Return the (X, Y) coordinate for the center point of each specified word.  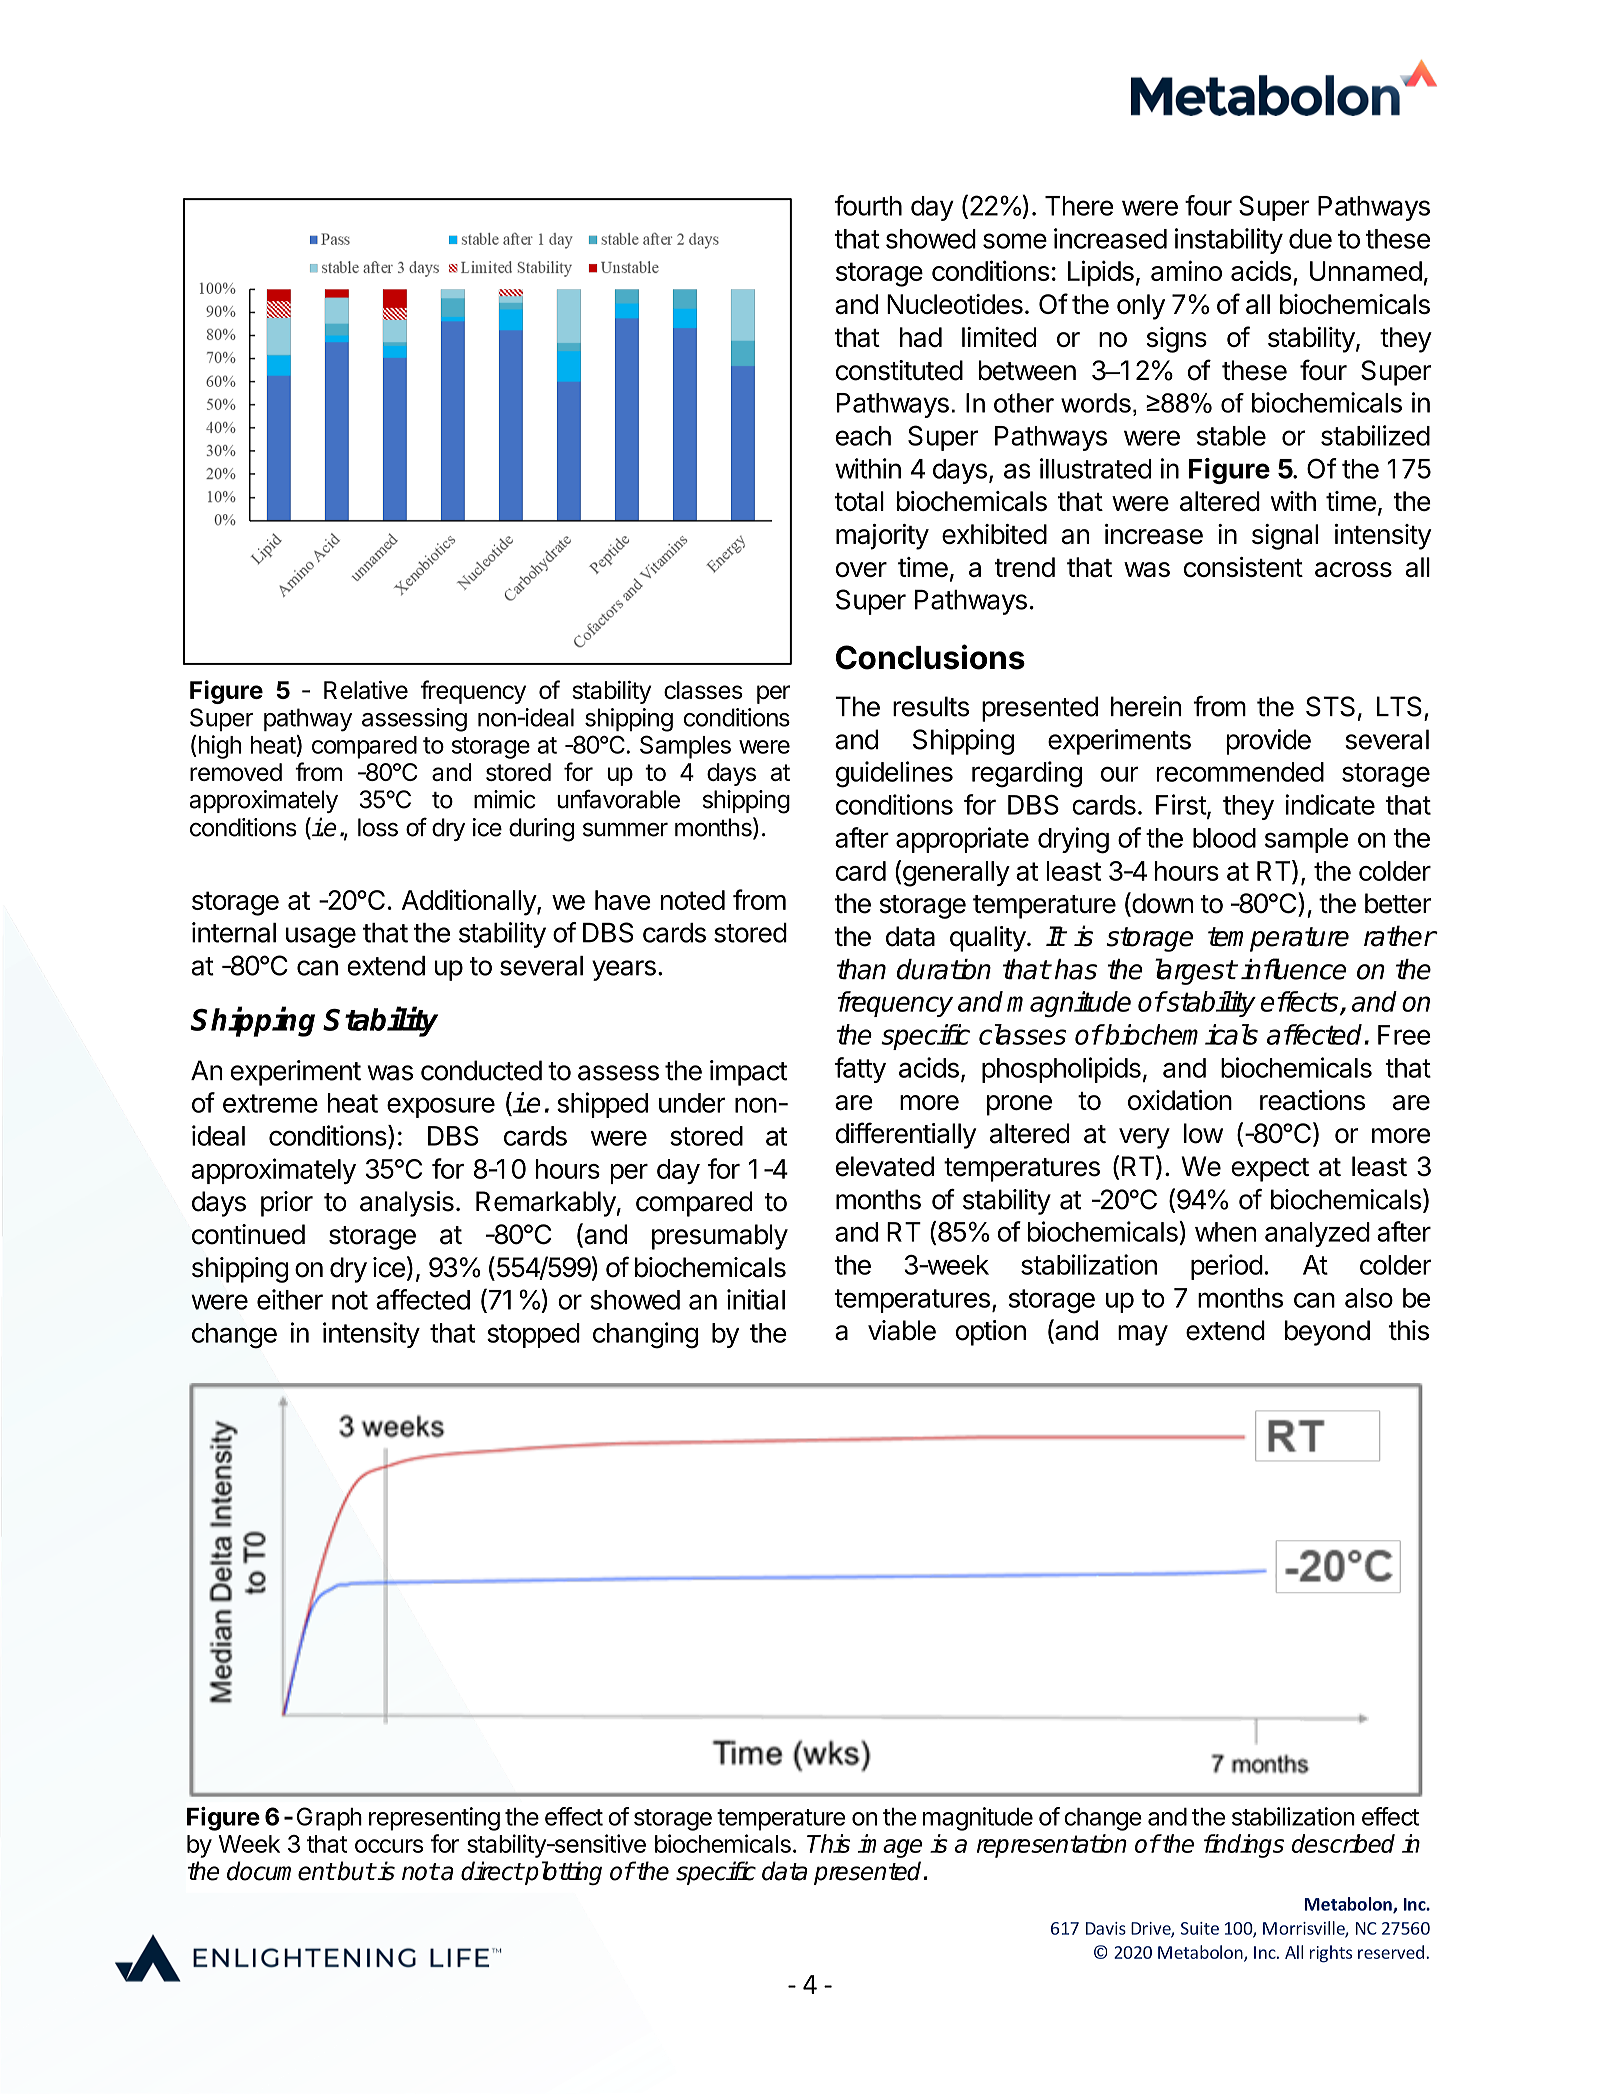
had (921, 337)
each (863, 436)
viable (902, 1330)
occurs (389, 1846)
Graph (329, 1819)
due (1310, 239)
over (861, 569)
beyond (1327, 1333)
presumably (720, 1237)
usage (321, 937)
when (1226, 1232)
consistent (1243, 567)
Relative (366, 689)
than (861, 969)
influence (1293, 969)
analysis (407, 1204)
